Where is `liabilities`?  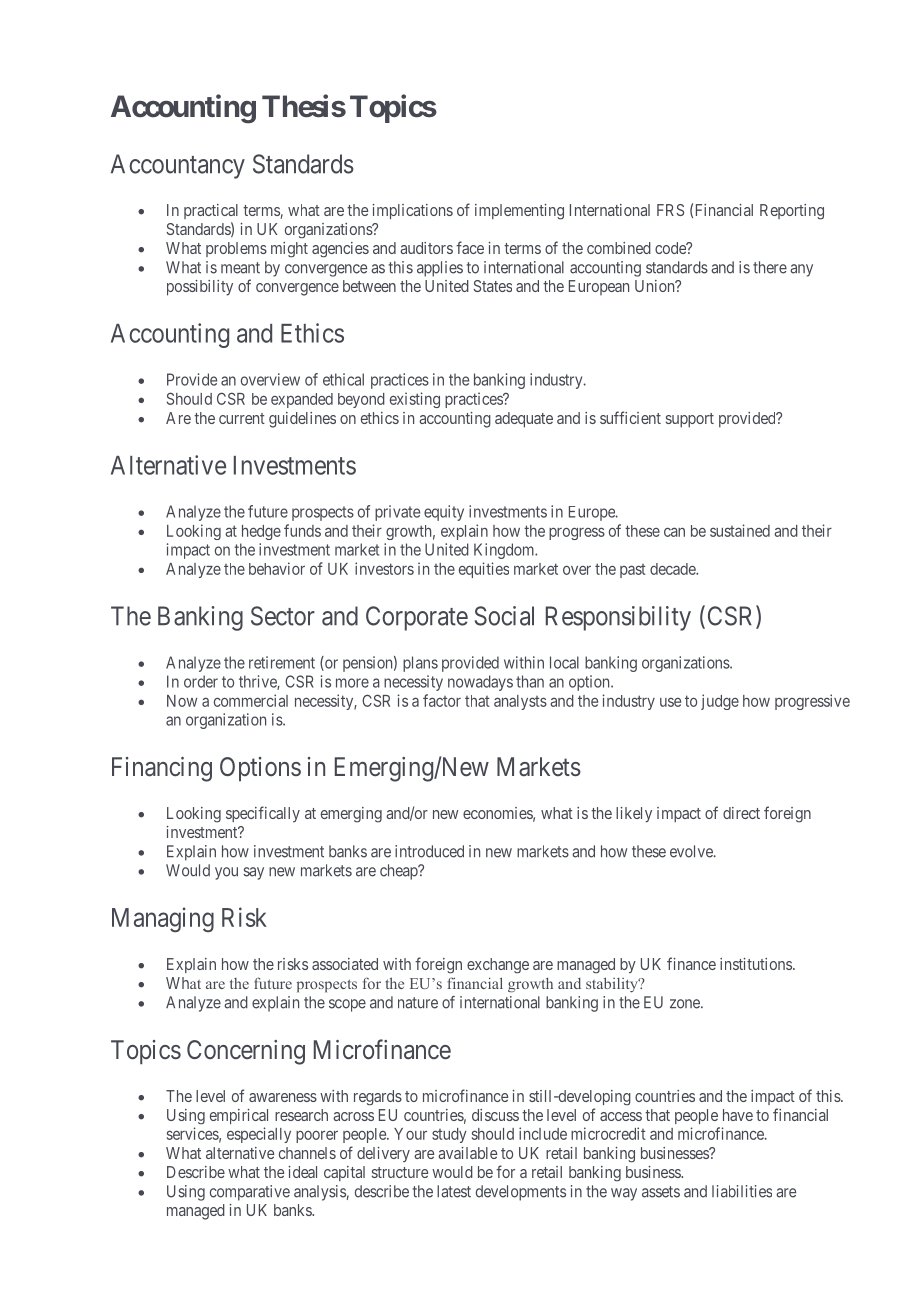
liabilities is located at coordinates (742, 1191).
